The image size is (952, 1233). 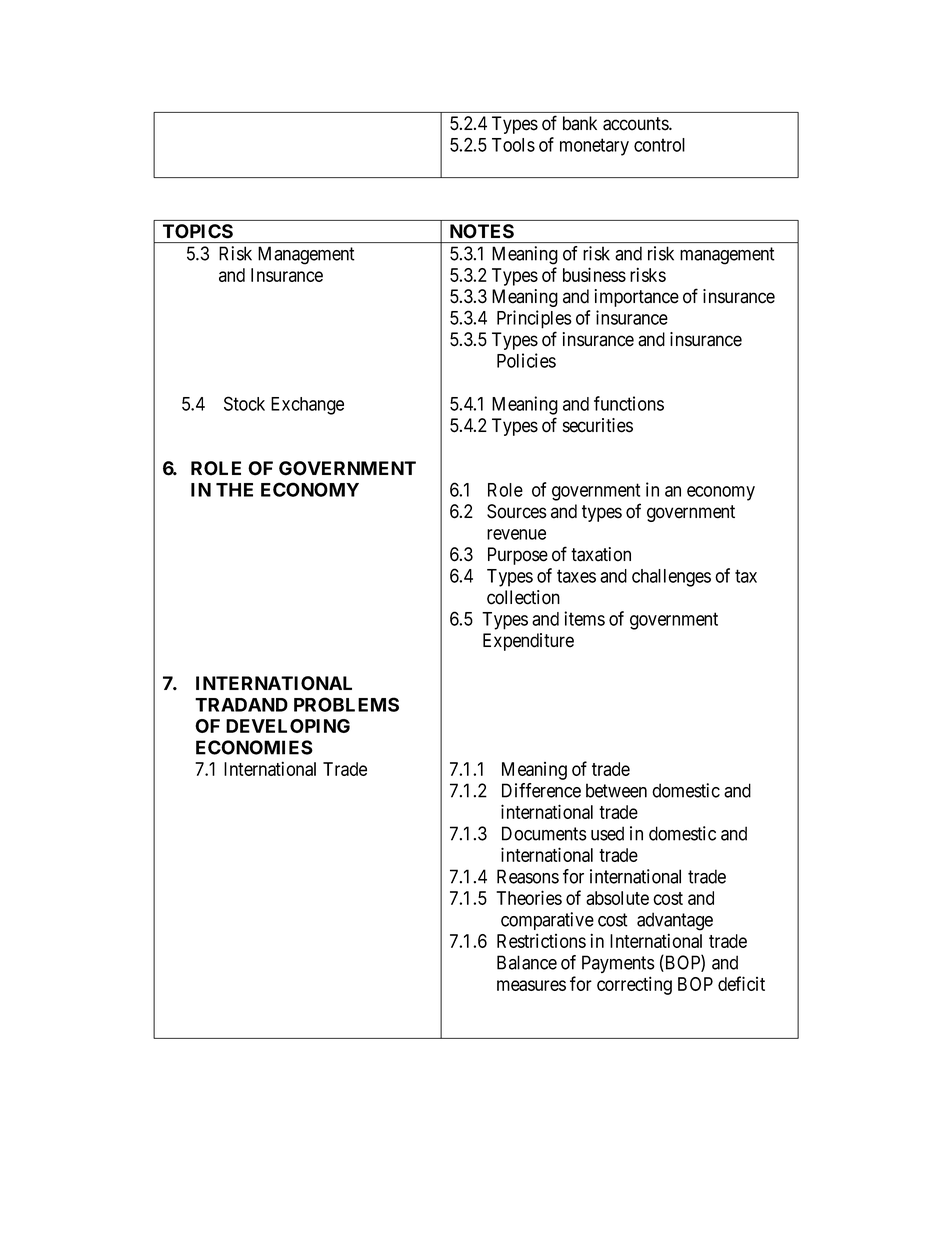 What do you see at coordinates (307, 406) in the page?
I see `Exchange` at bounding box center [307, 406].
